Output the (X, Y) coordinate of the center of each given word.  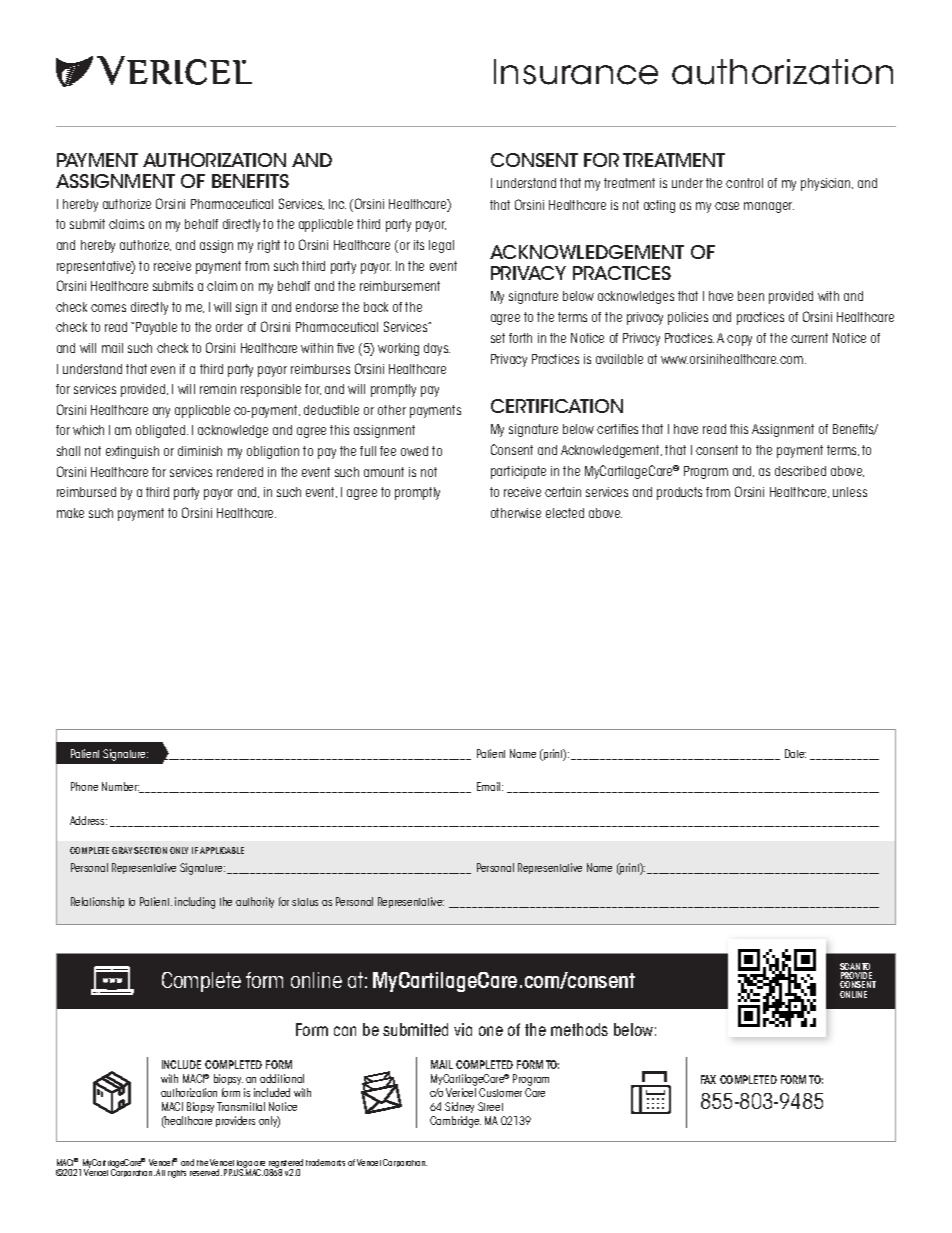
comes (108, 308)
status (305, 902)
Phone (84, 786)
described (800, 471)
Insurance (576, 72)
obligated (162, 431)
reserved (206, 1172)
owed (414, 451)
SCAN (851, 968)
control (744, 183)
